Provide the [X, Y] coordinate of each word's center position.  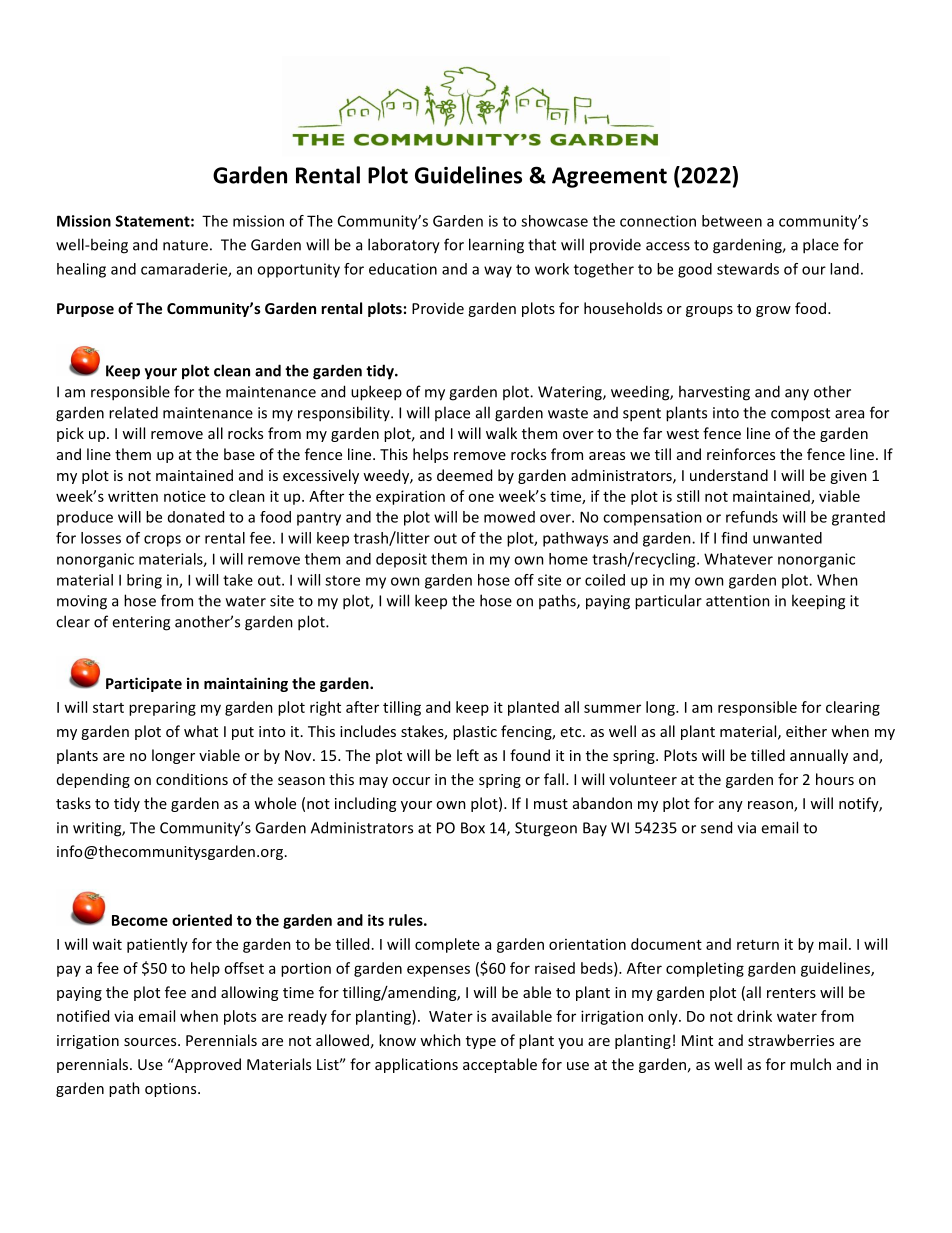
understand [729, 475]
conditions [192, 779]
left [468, 755]
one [481, 497]
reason [771, 806]
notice [185, 496]
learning [496, 246]
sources [151, 1042]
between [732, 221]
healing [81, 270]
